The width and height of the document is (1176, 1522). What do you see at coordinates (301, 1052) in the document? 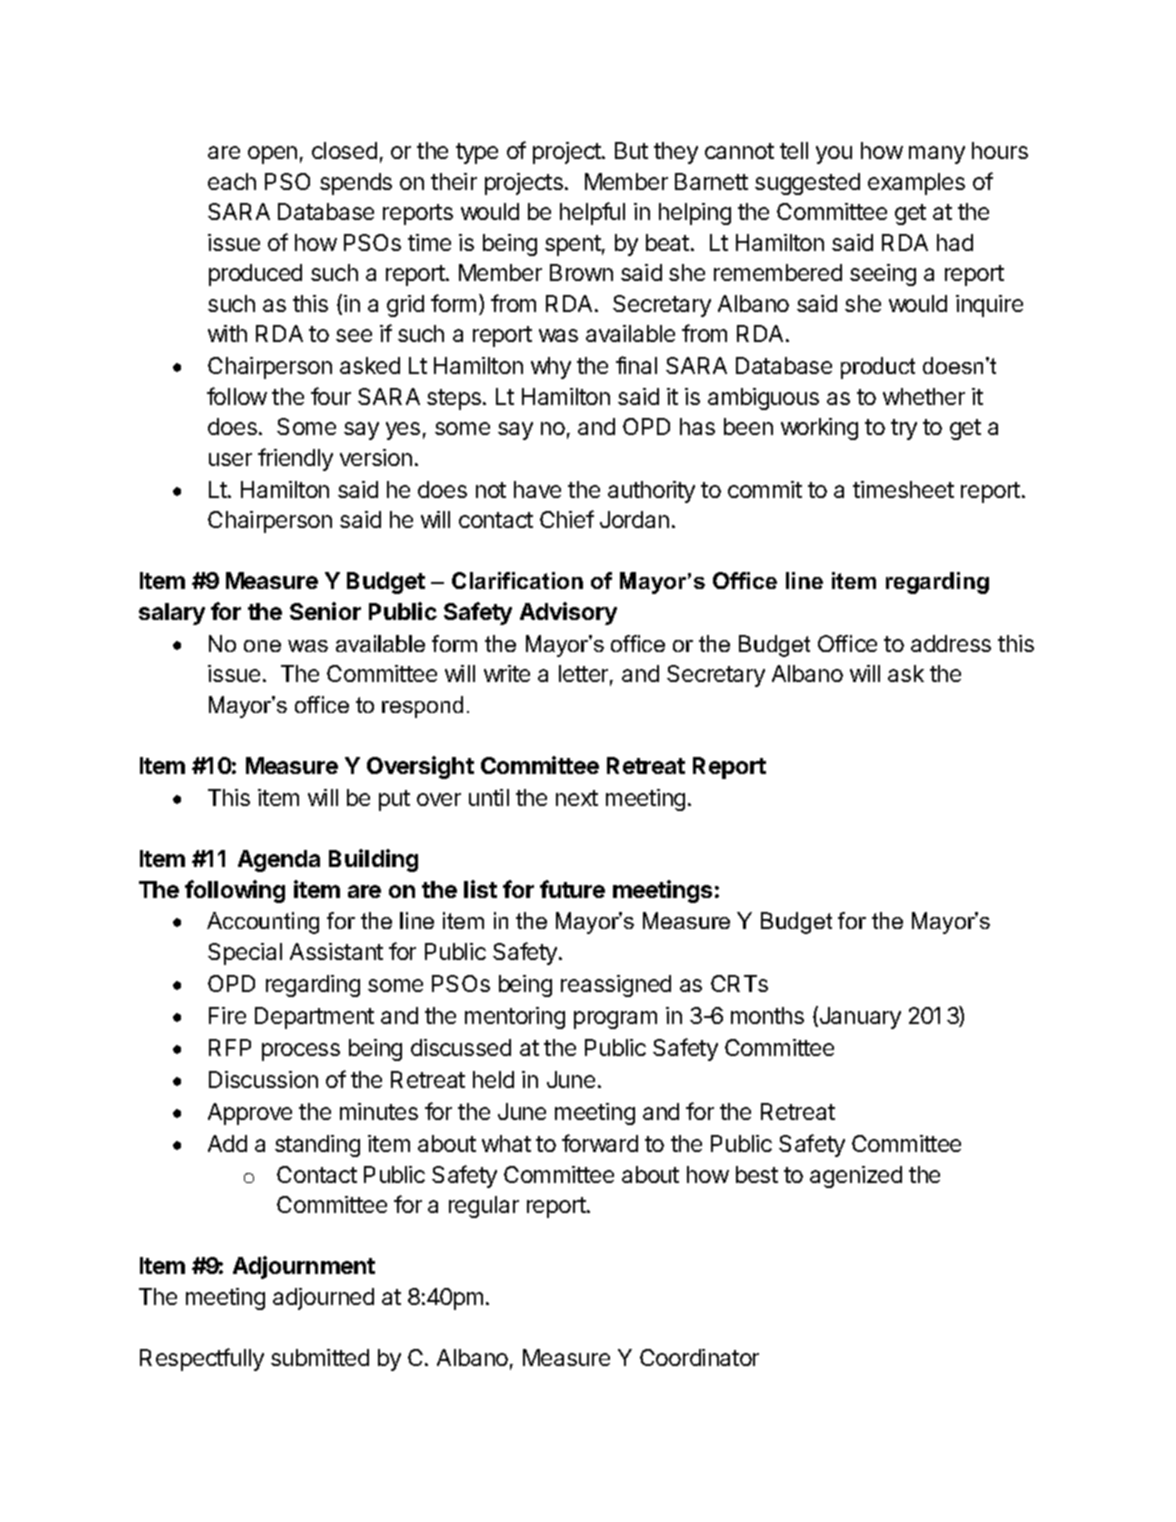
I see `process` at bounding box center [301, 1052].
